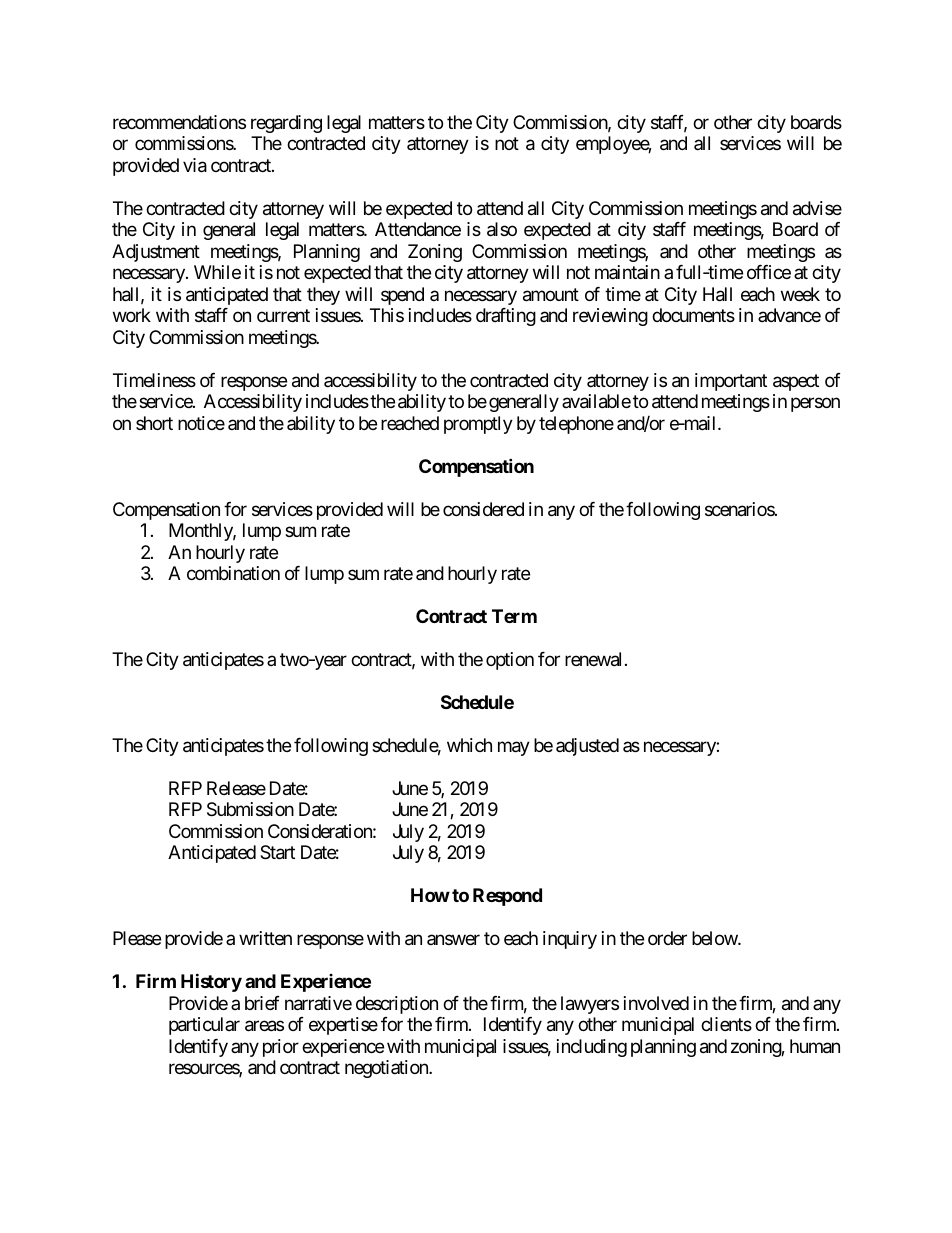  I want to click on via, so click(195, 165).
